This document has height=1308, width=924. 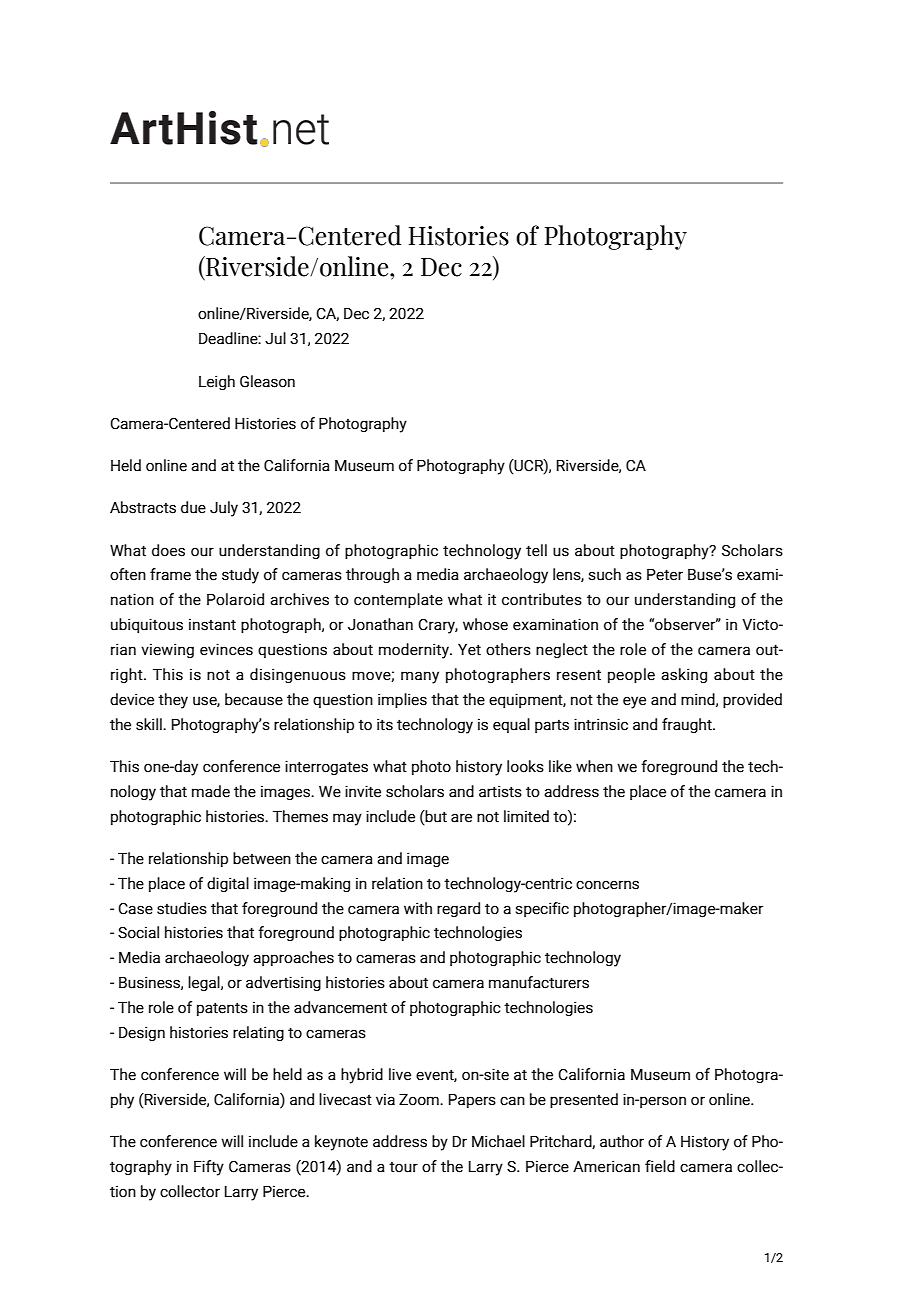 What do you see at coordinates (665, 574) in the document?
I see `Peter` at bounding box center [665, 574].
